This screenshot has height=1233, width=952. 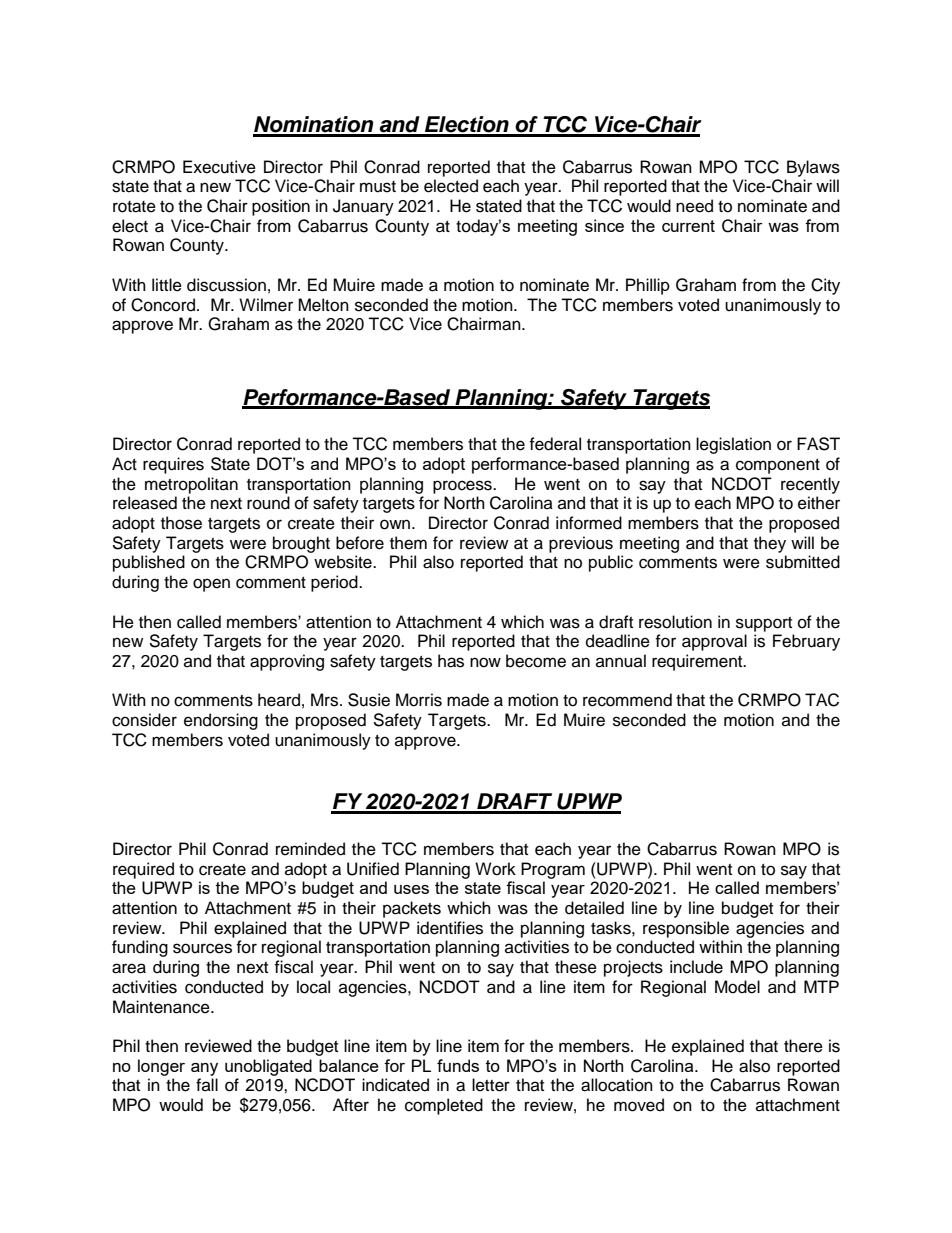 What do you see at coordinates (485, 662) in the screenshot?
I see `now` at bounding box center [485, 662].
